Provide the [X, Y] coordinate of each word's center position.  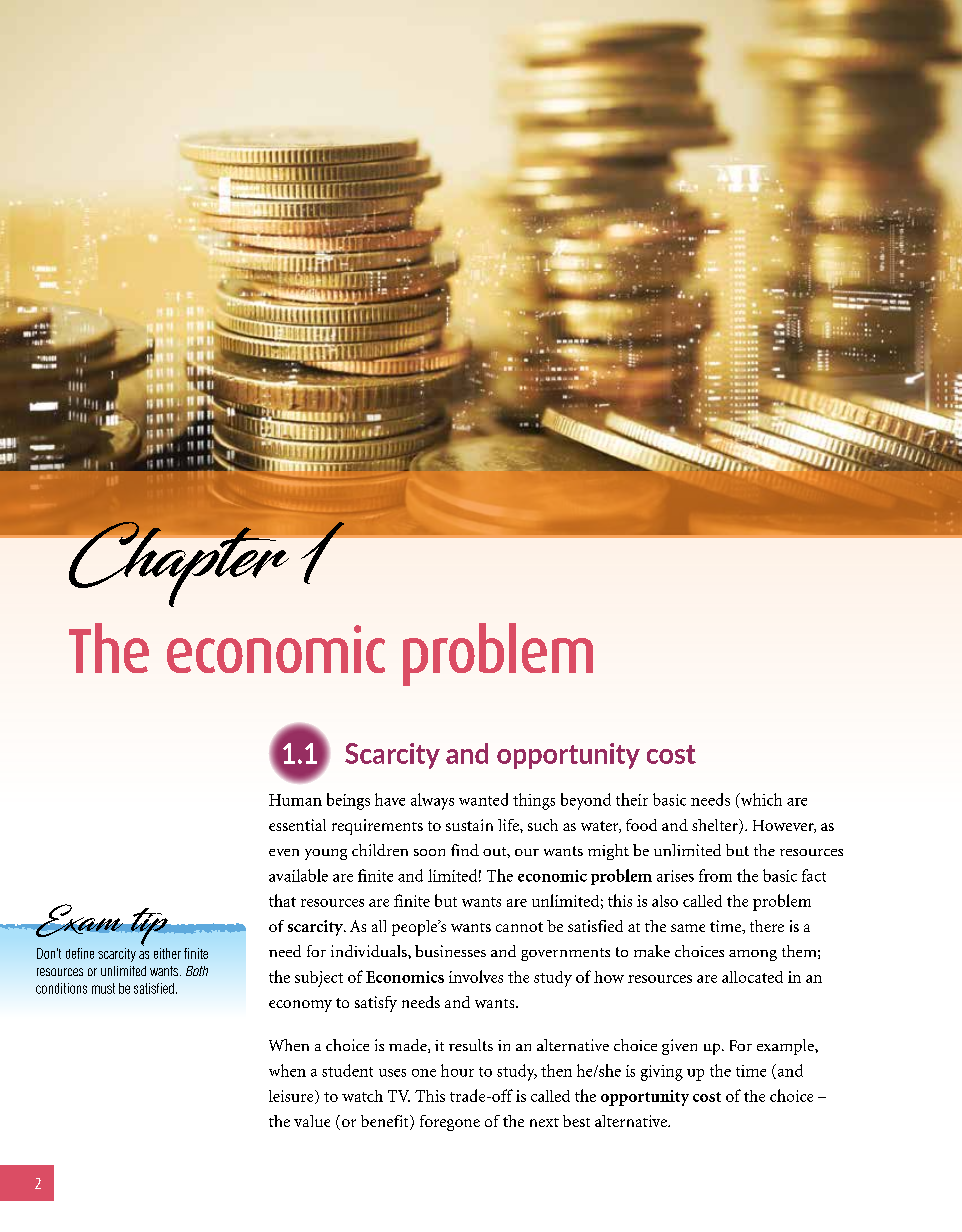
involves [476, 976]
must [103, 988]
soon [429, 852]
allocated [752, 977]
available [298, 875]
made [409, 1046]
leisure [292, 1097]
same [688, 928]
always [432, 801]
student [347, 1070]
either [167, 953]
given [679, 1047]
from [715, 875]
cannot [519, 927]
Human [295, 800]
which [760, 800]
